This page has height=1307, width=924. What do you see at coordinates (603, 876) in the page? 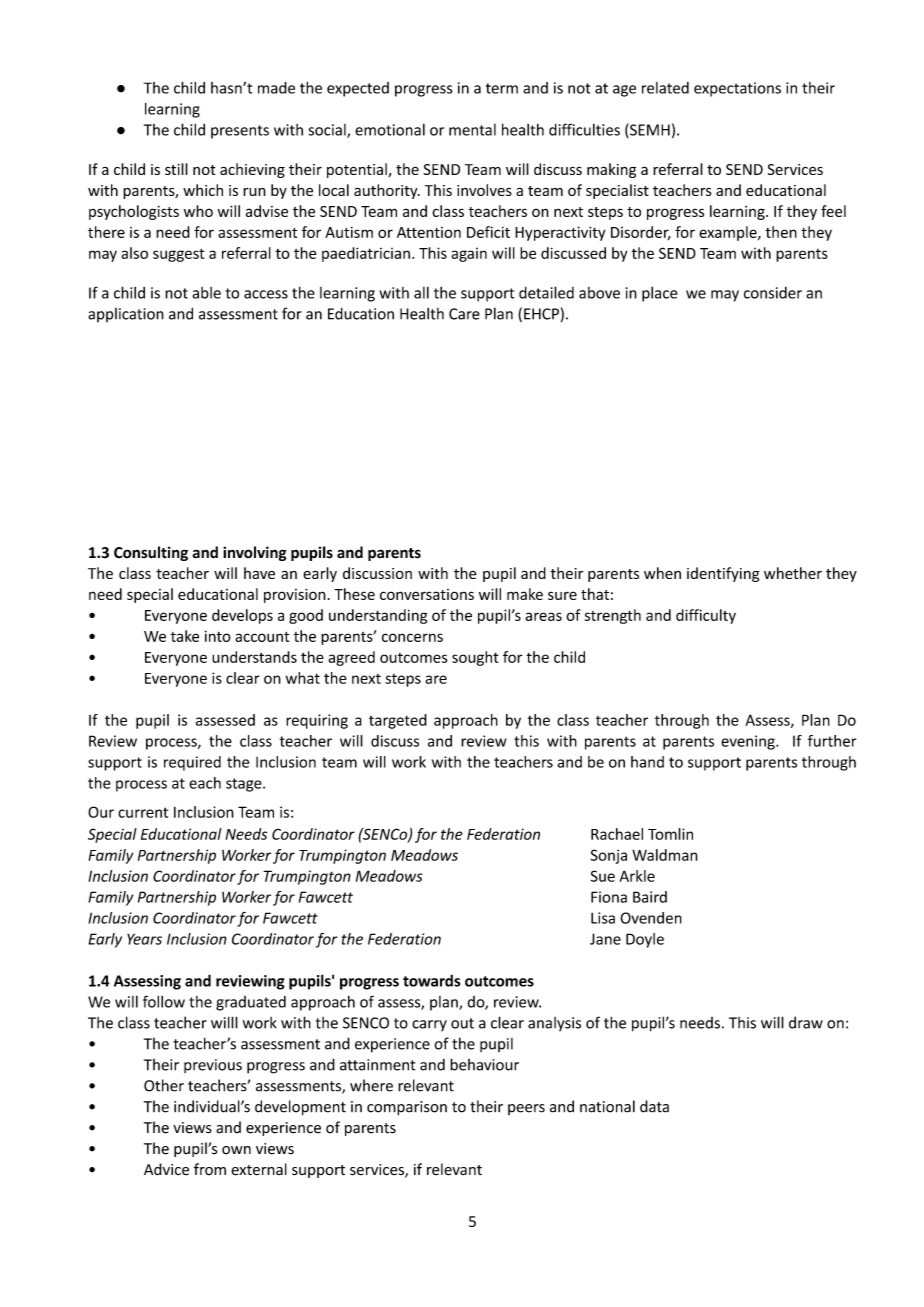
I see `Sue` at bounding box center [603, 876].
